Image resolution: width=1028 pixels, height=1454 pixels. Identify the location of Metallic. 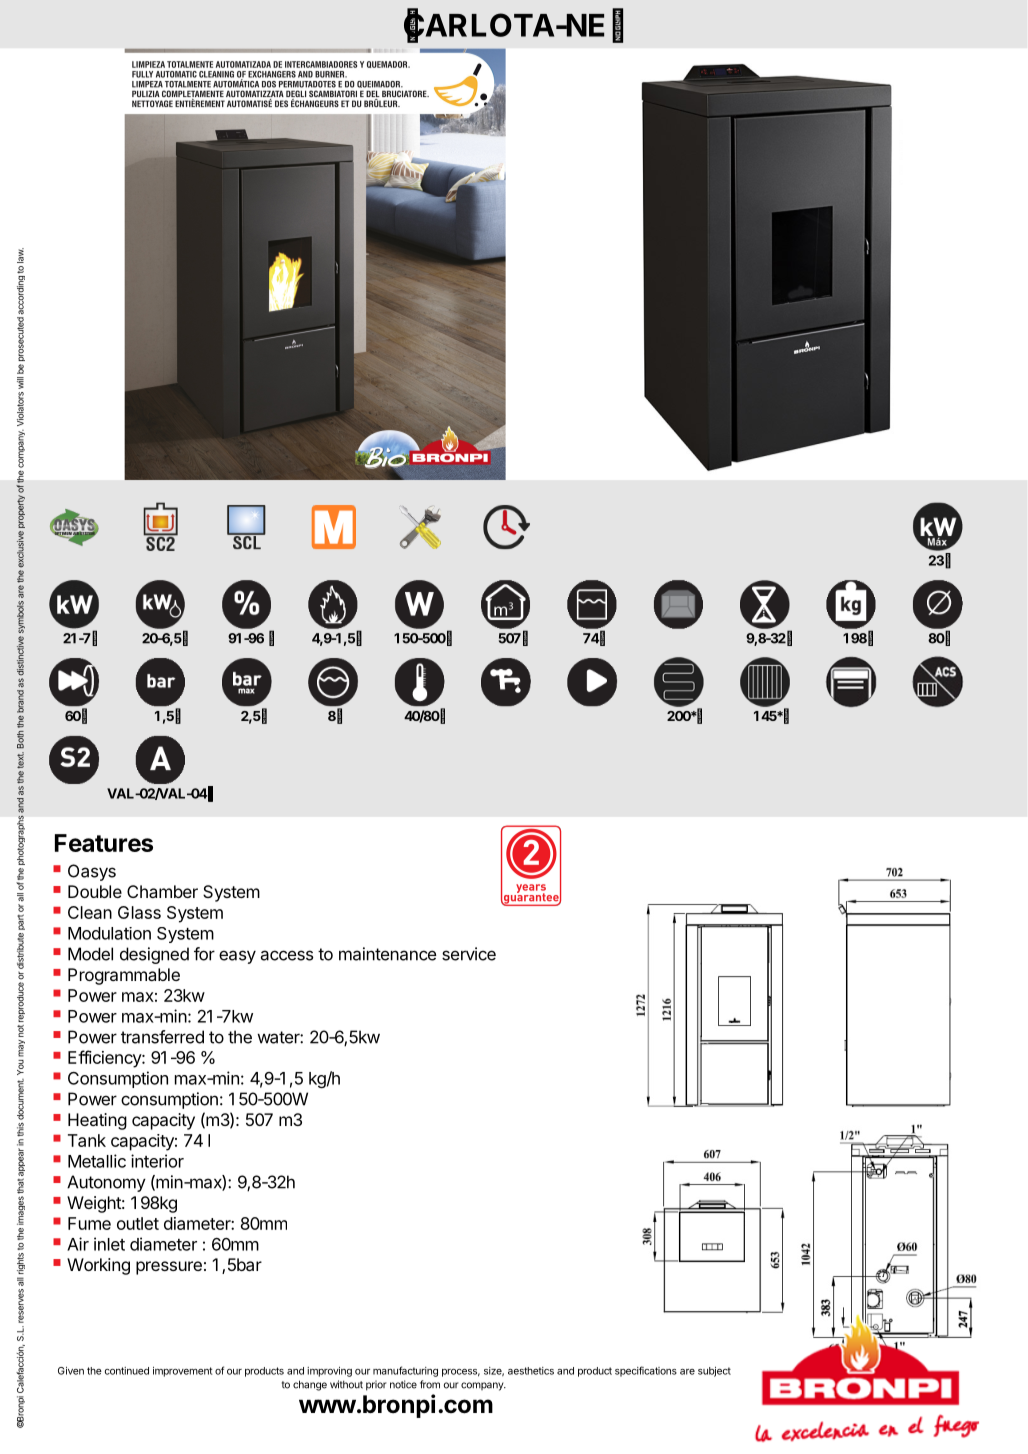
(97, 1161).
